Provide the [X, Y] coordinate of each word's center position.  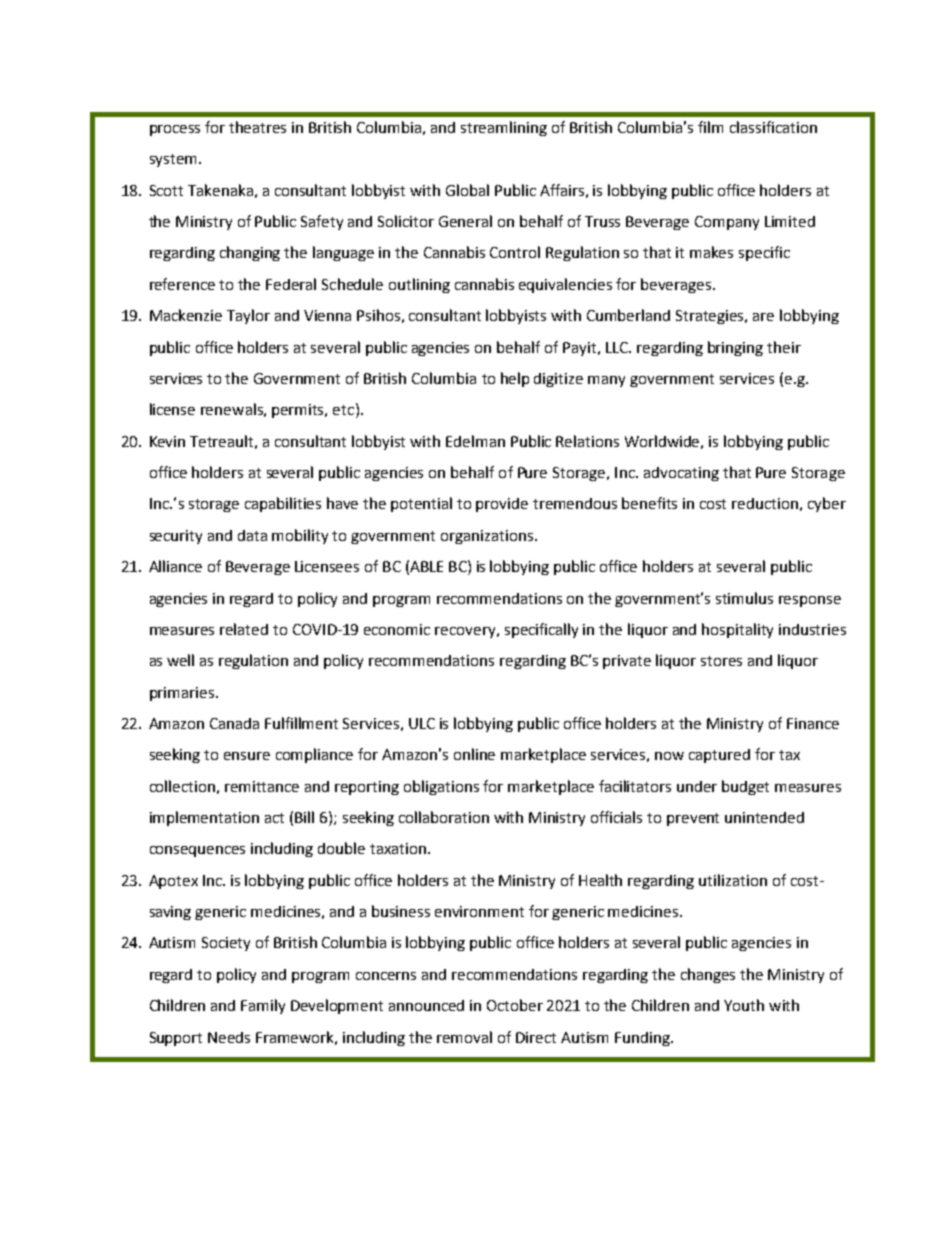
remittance [262, 786]
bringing [735, 348]
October [515, 1005]
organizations [488, 537]
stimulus [744, 598]
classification [773, 127]
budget [745, 787]
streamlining [504, 128]
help [515, 379]
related [244, 629]
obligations [441, 787]
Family [263, 1006]
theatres [257, 127]
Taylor [248, 316]
